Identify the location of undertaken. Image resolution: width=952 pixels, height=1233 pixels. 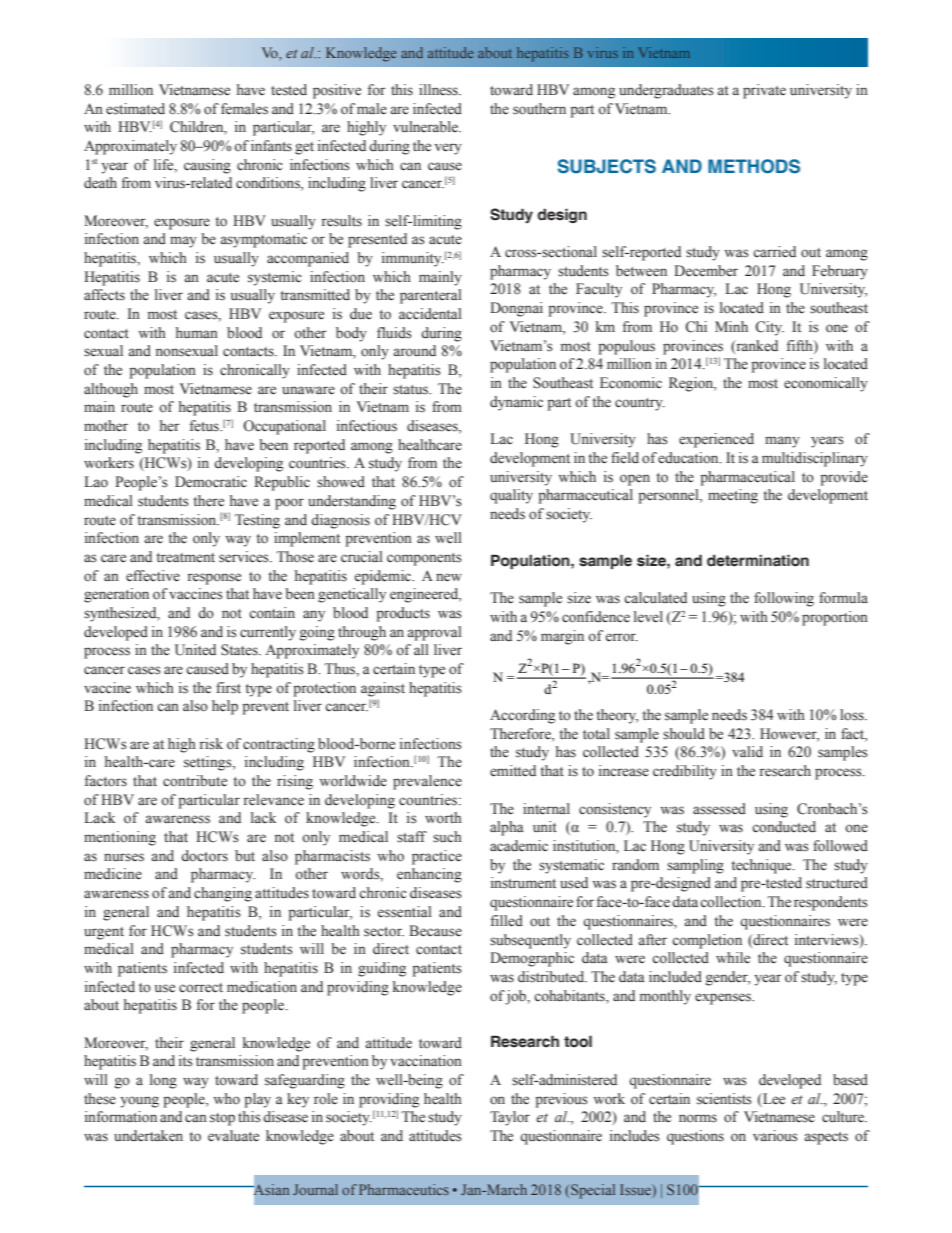
(148, 1136).
